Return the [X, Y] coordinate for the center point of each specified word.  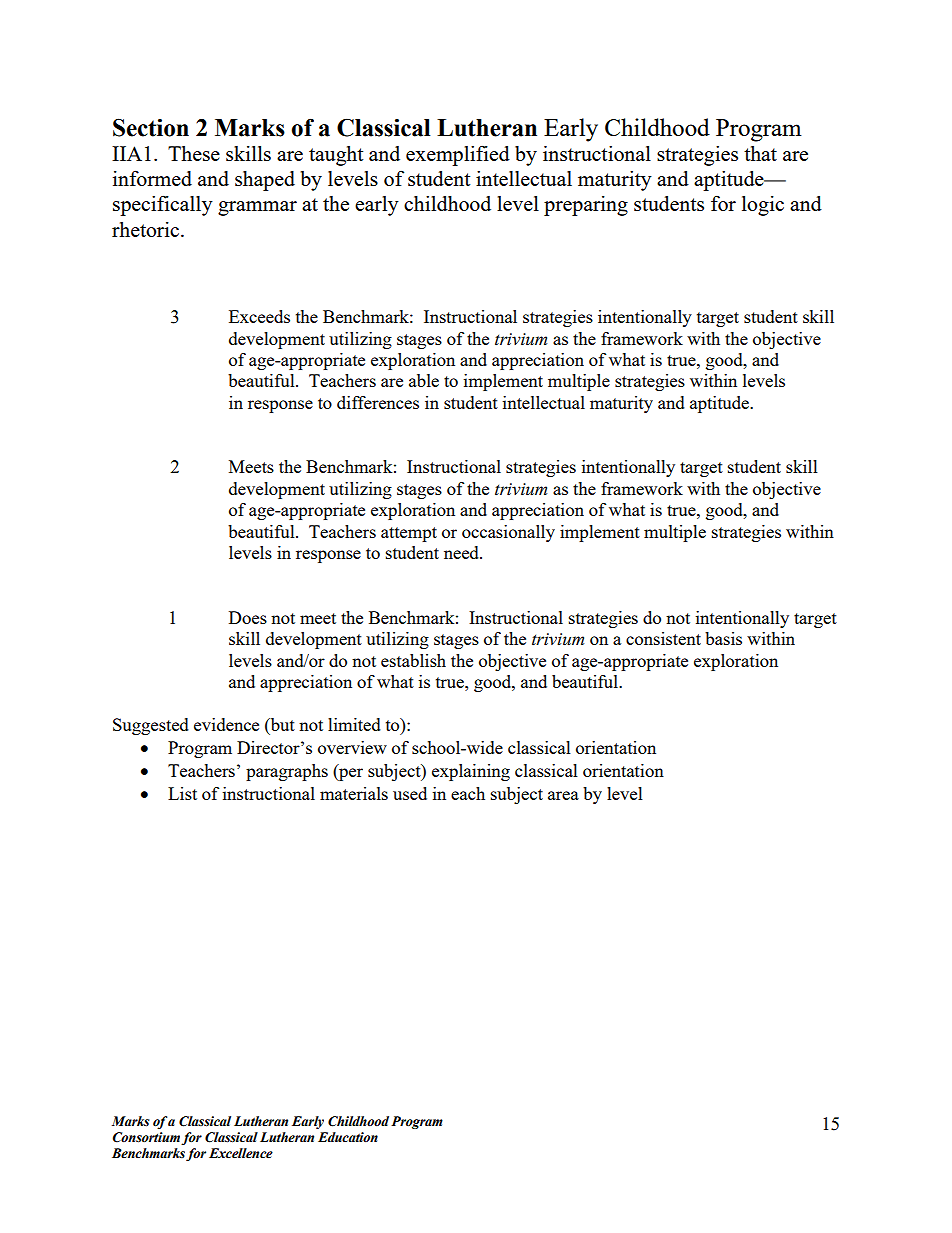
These [194, 153]
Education [348, 1137]
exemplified [458, 155]
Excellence [241, 1153]
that [760, 153]
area [563, 795]
